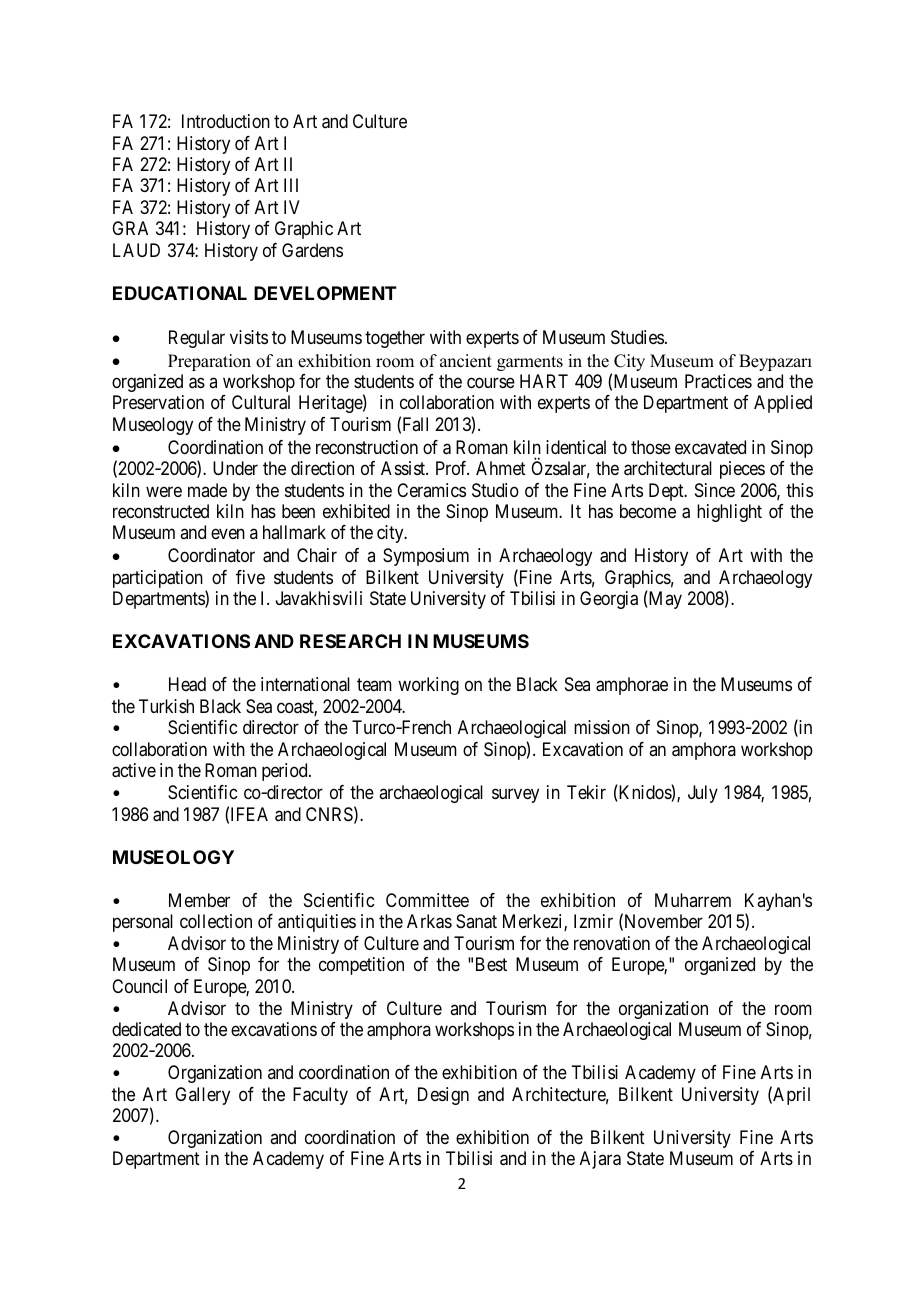  Describe the element at coordinates (637, 337) in the screenshot. I see `Studies` at that location.
